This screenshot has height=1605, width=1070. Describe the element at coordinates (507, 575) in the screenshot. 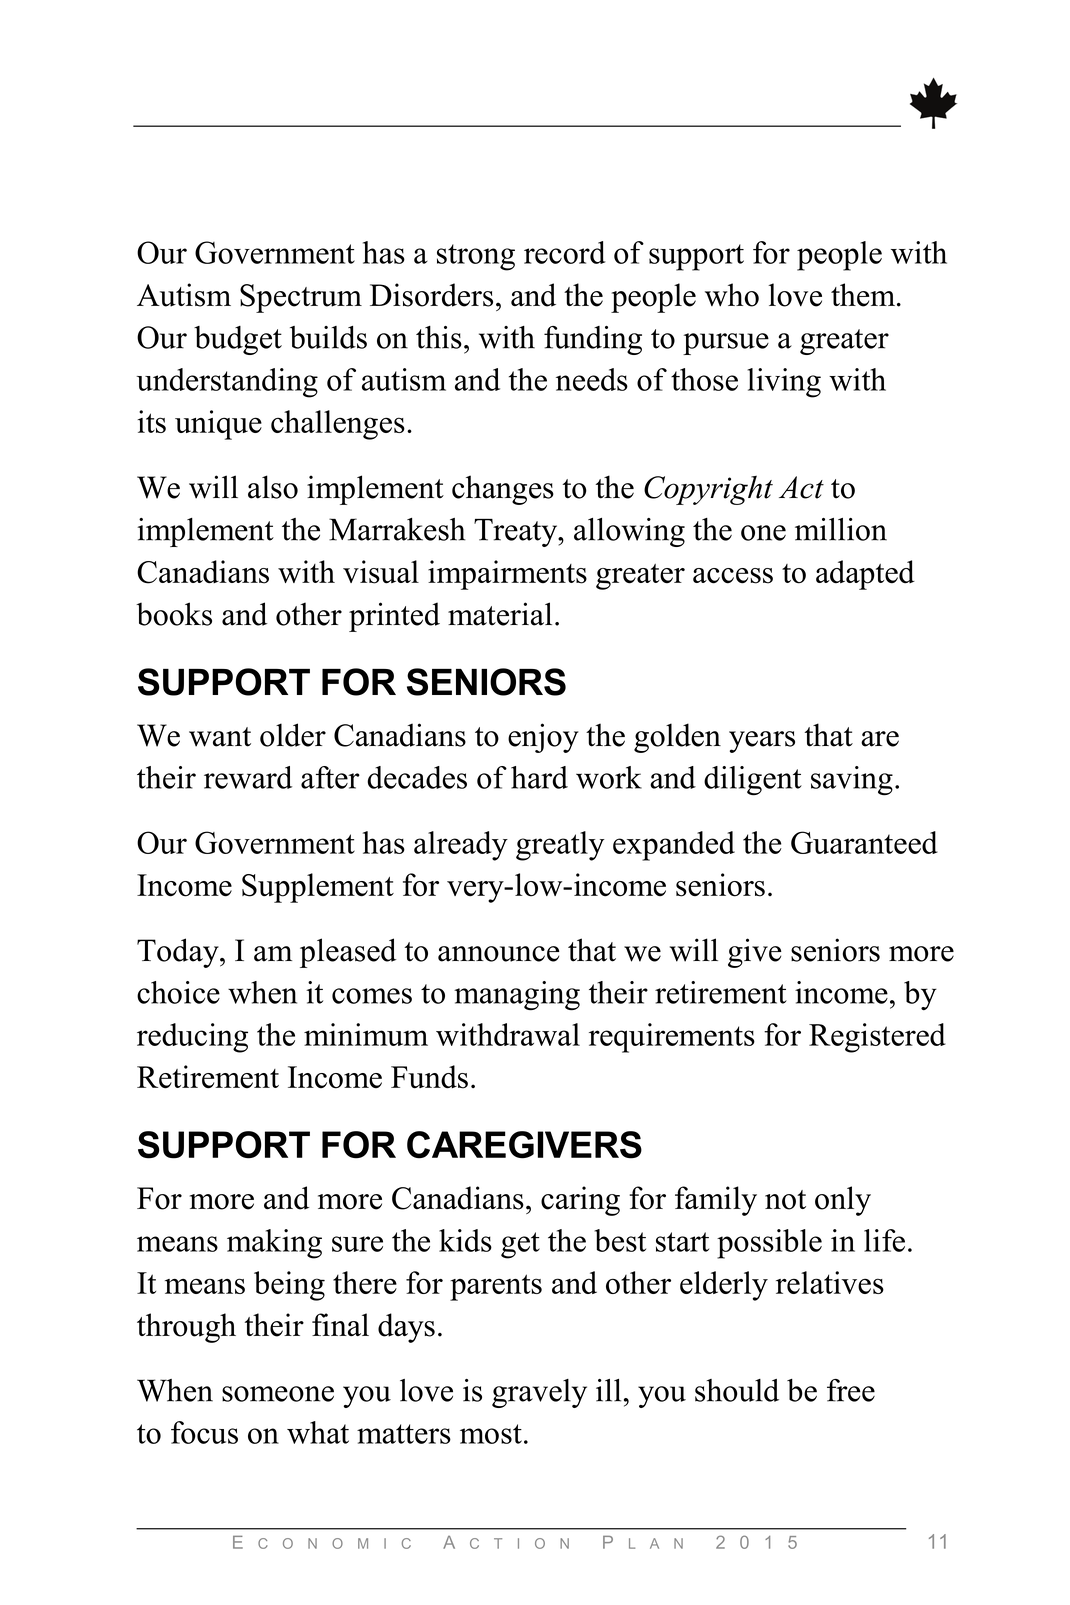

I see `impairments` at that location.
